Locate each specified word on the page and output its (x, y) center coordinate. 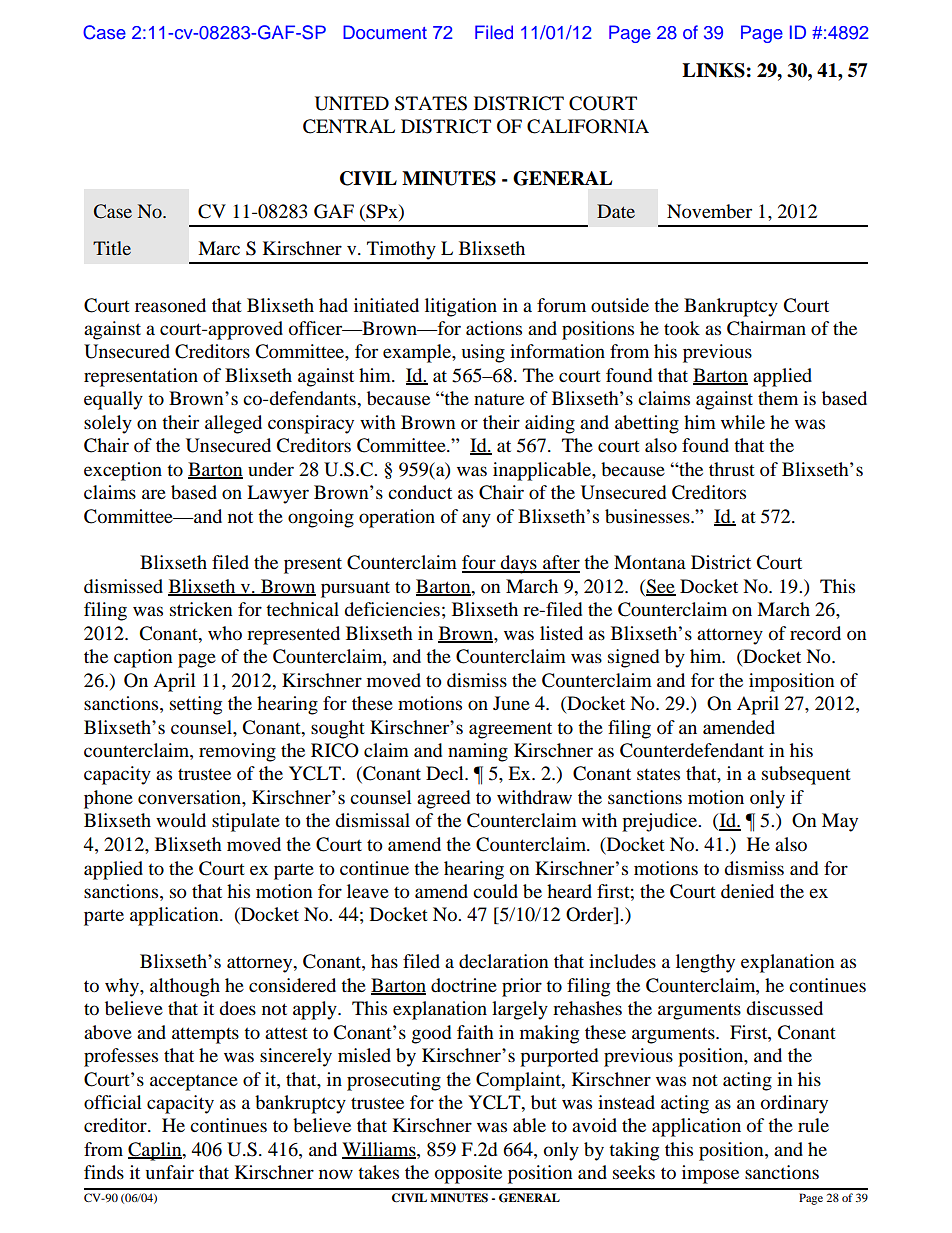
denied (747, 891)
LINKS (713, 70)
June (511, 703)
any (476, 520)
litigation (461, 307)
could (495, 891)
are (154, 494)
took (682, 328)
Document (385, 32)
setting (196, 705)
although (185, 987)
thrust (732, 469)
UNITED (352, 103)
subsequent (806, 775)
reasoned (170, 305)
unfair (170, 1172)
